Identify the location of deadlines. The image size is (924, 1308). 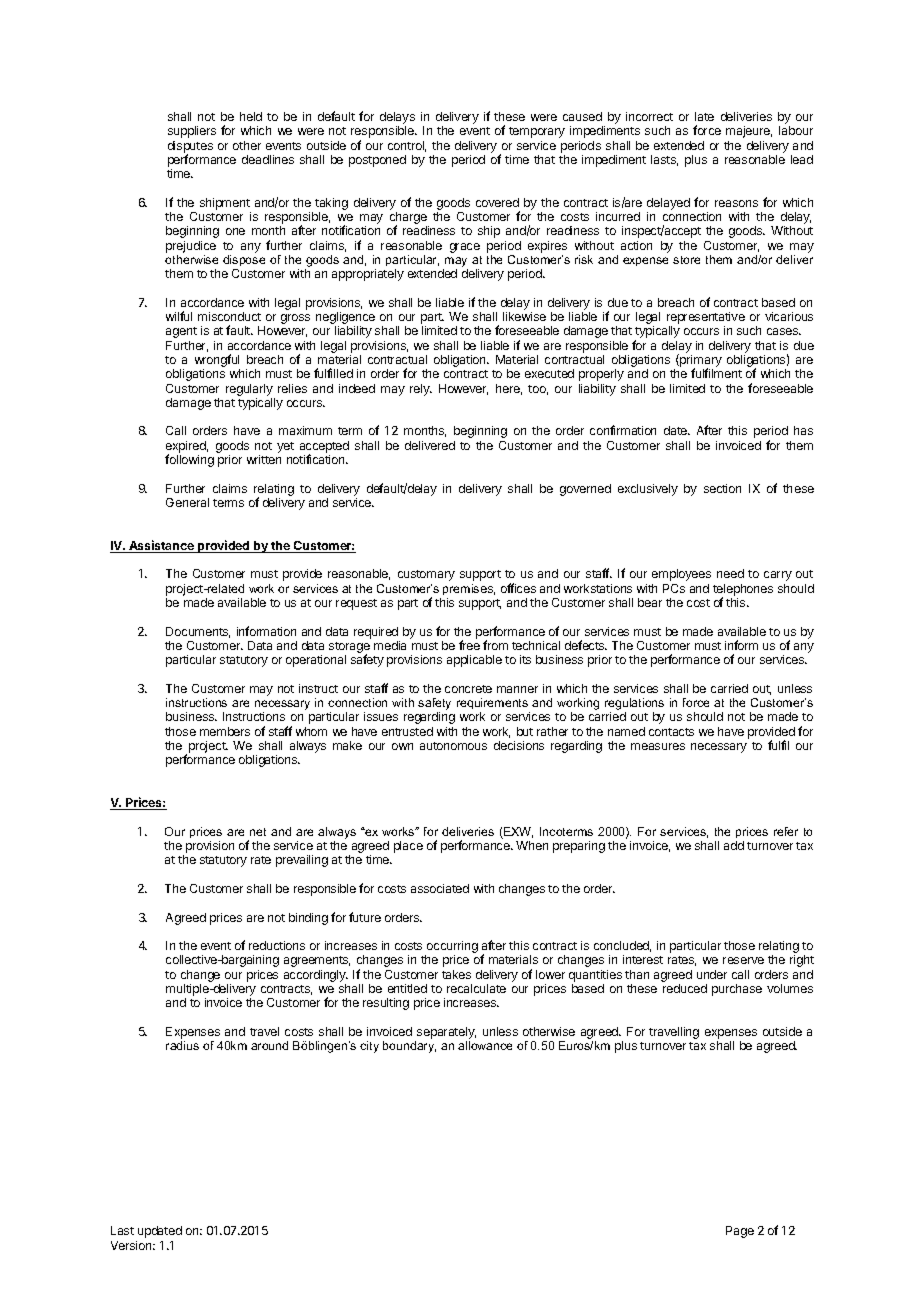
(268, 159).
